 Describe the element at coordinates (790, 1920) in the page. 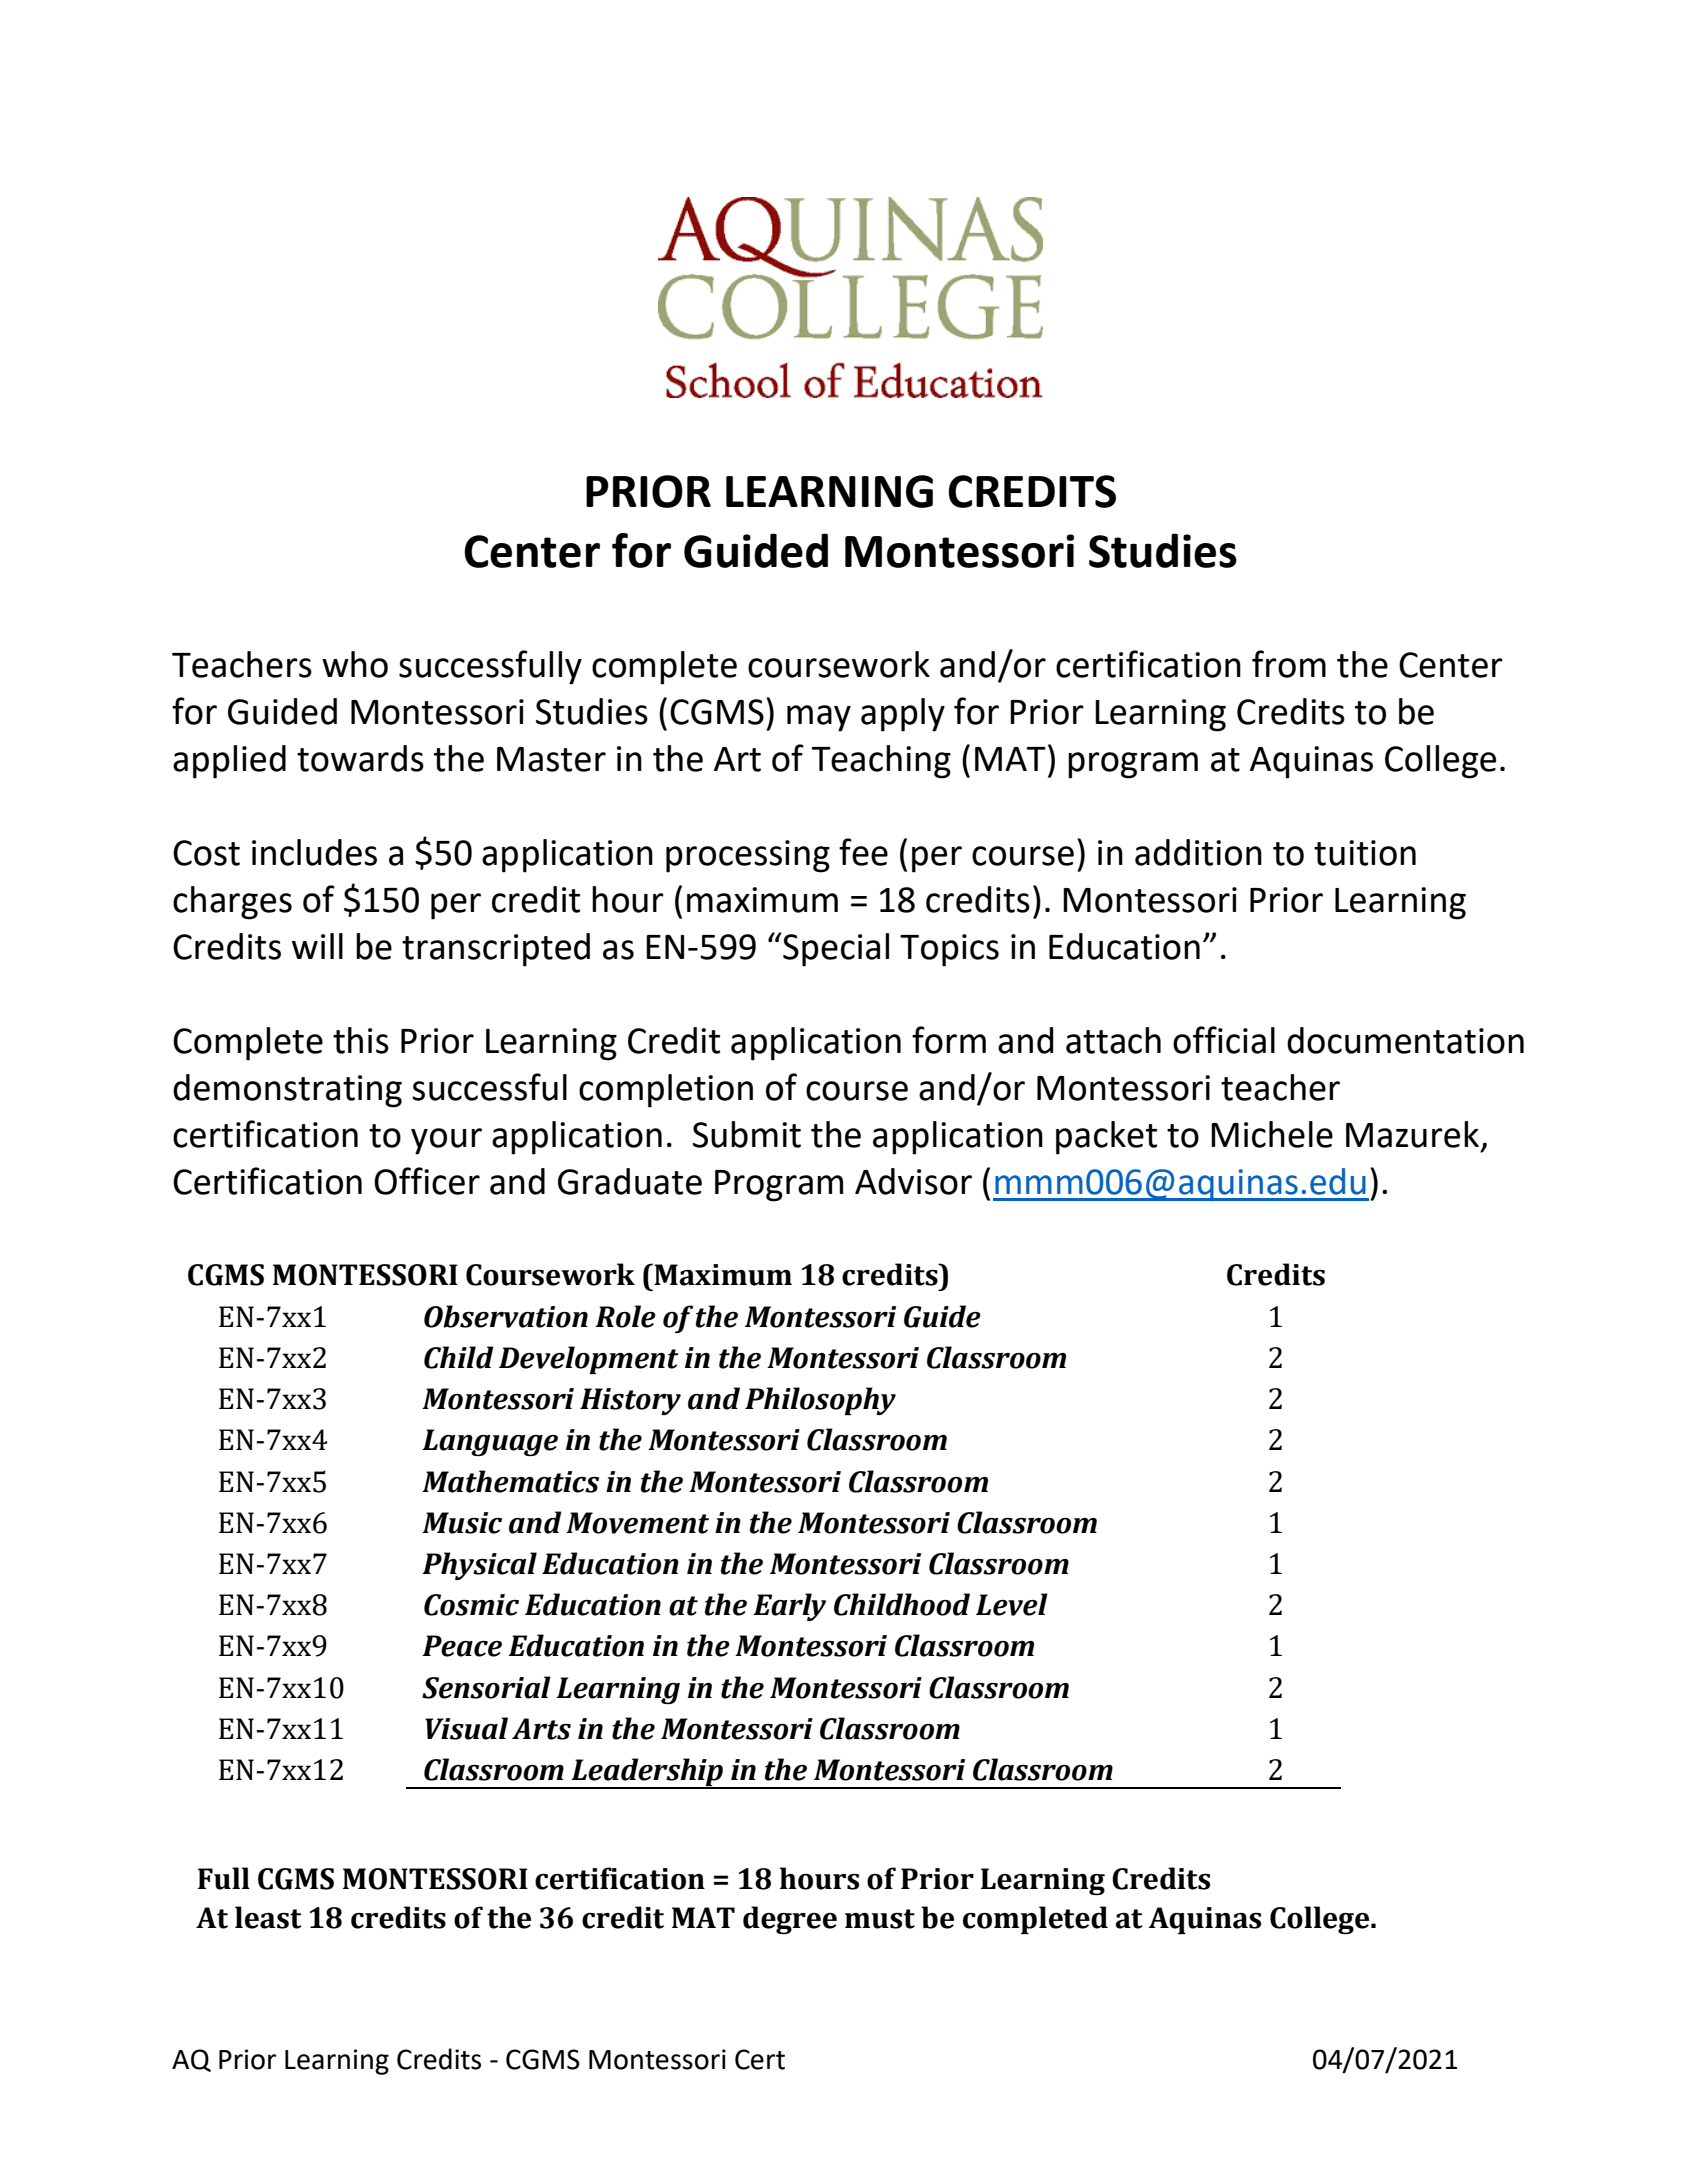

I see `degree` at that location.
